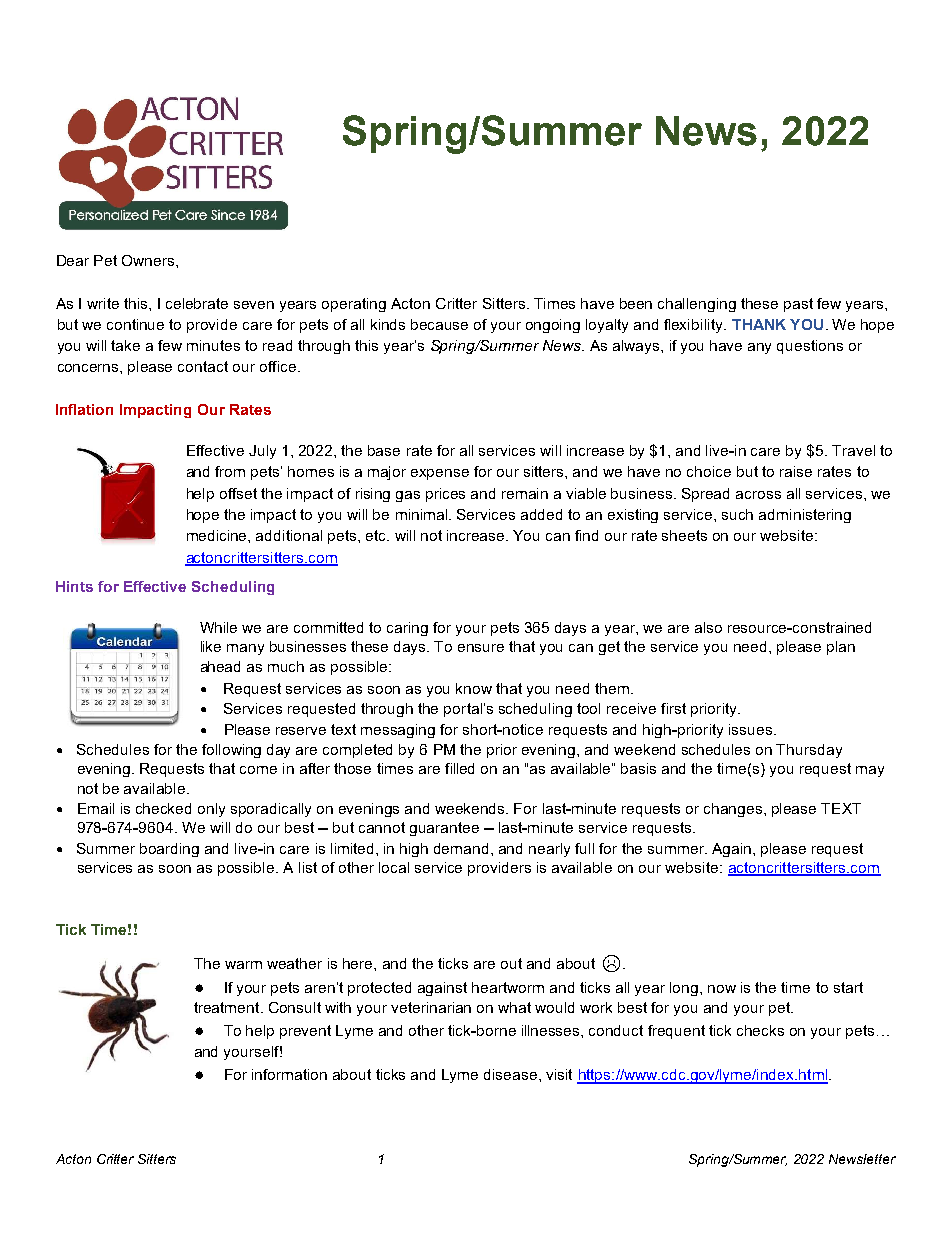 The height and width of the image is (1233, 952). I want to click on ahead, so click(220, 666).
